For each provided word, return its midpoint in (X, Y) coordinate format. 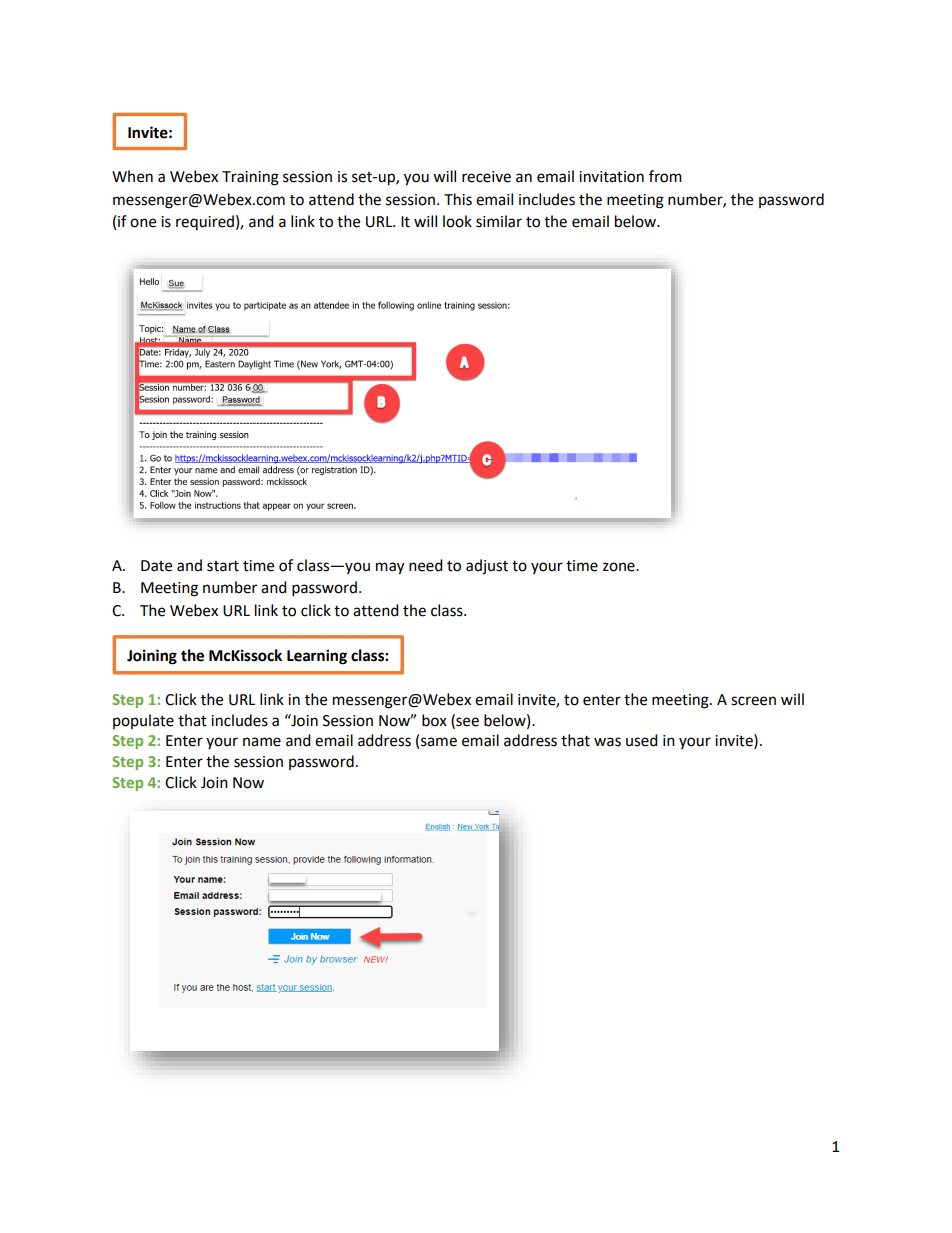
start (223, 566)
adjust (487, 567)
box (434, 720)
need (426, 565)
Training (250, 178)
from (665, 176)
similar (499, 221)
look (457, 221)
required (205, 222)
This (458, 199)
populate (143, 721)
